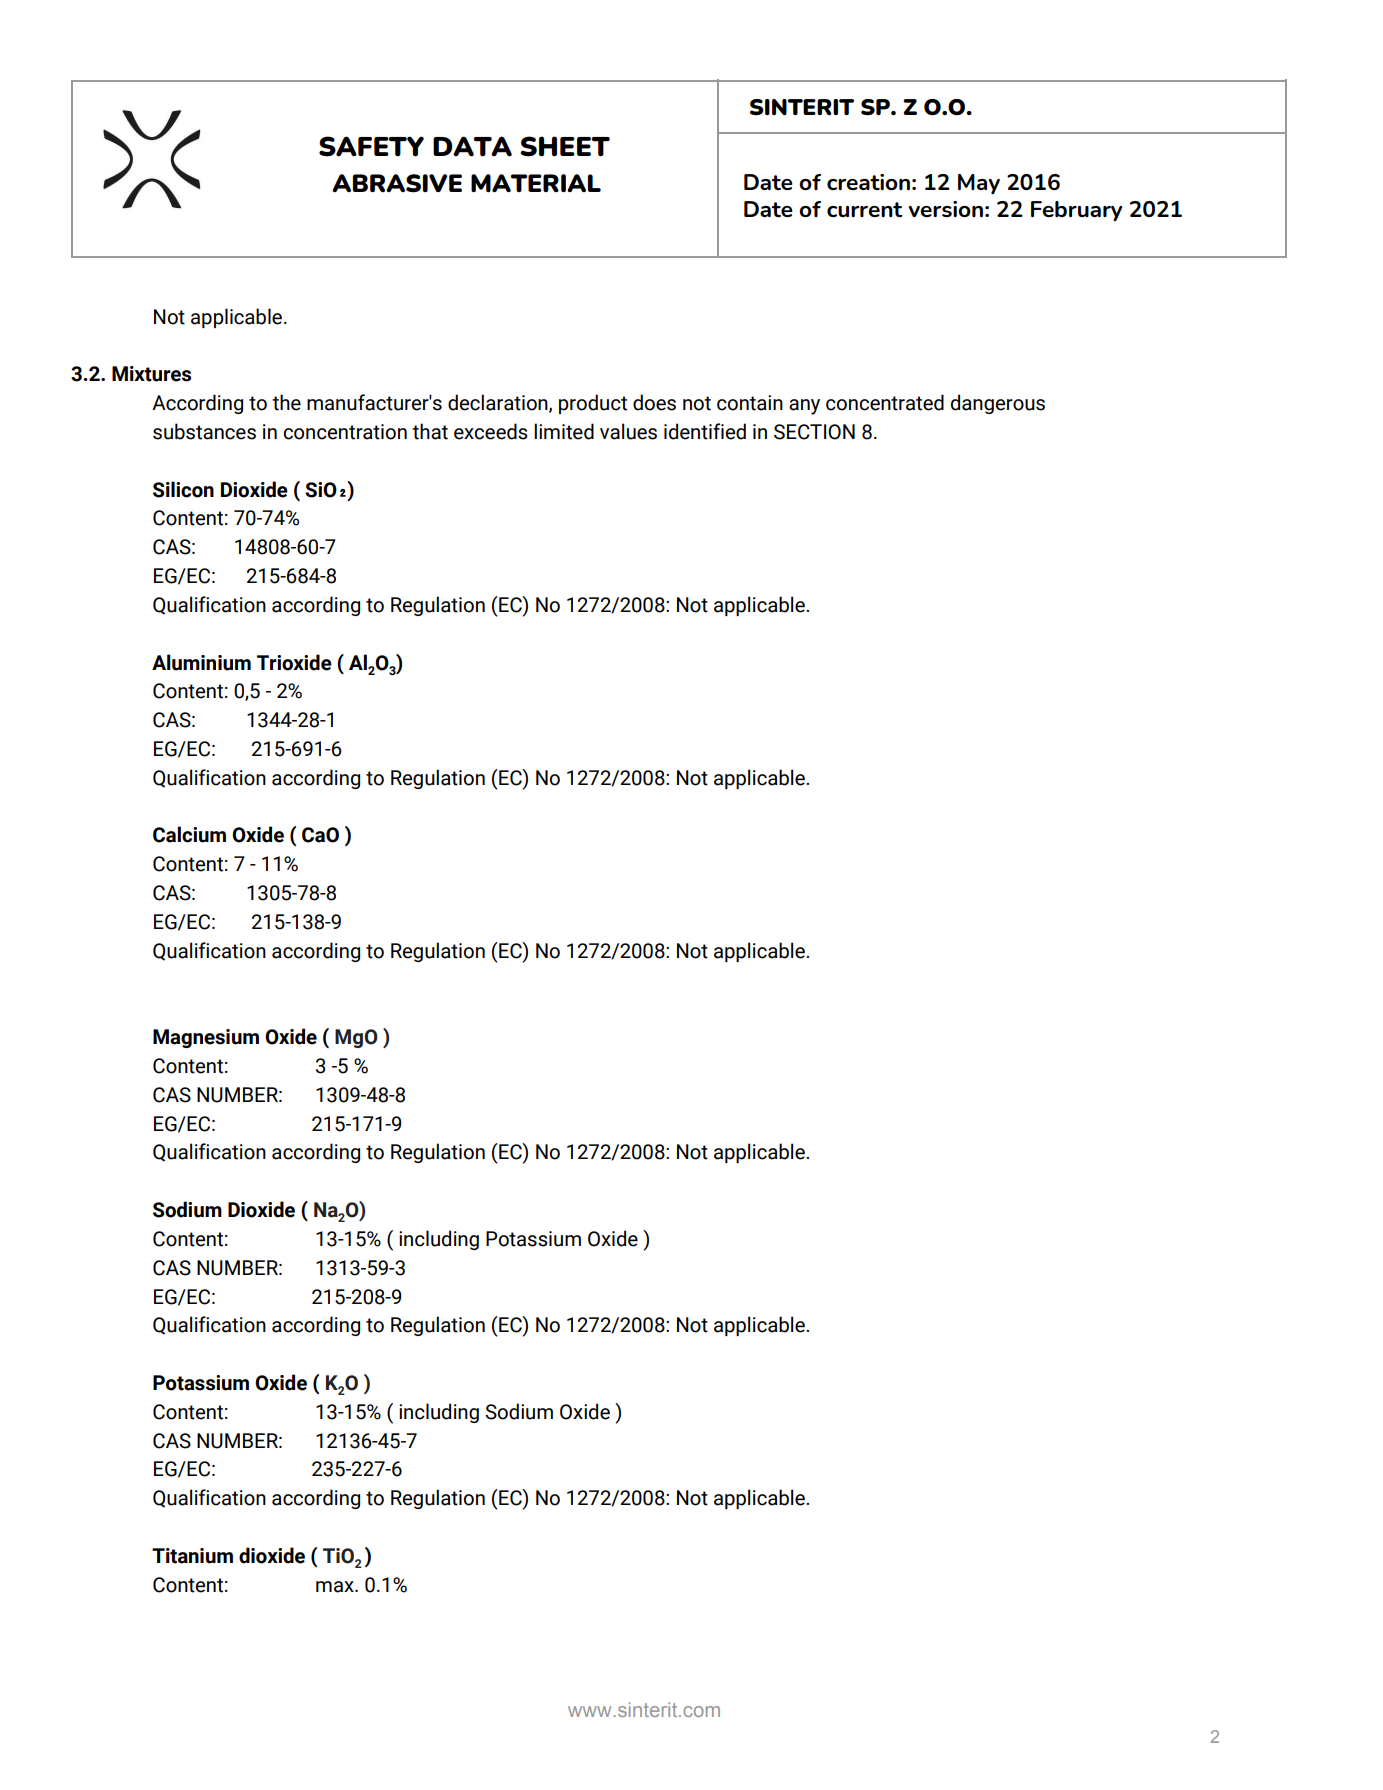 The width and height of the screenshot is (1383, 1790). Describe the element at coordinates (371, 146) in the screenshot. I see `SAFETY` at that location.
